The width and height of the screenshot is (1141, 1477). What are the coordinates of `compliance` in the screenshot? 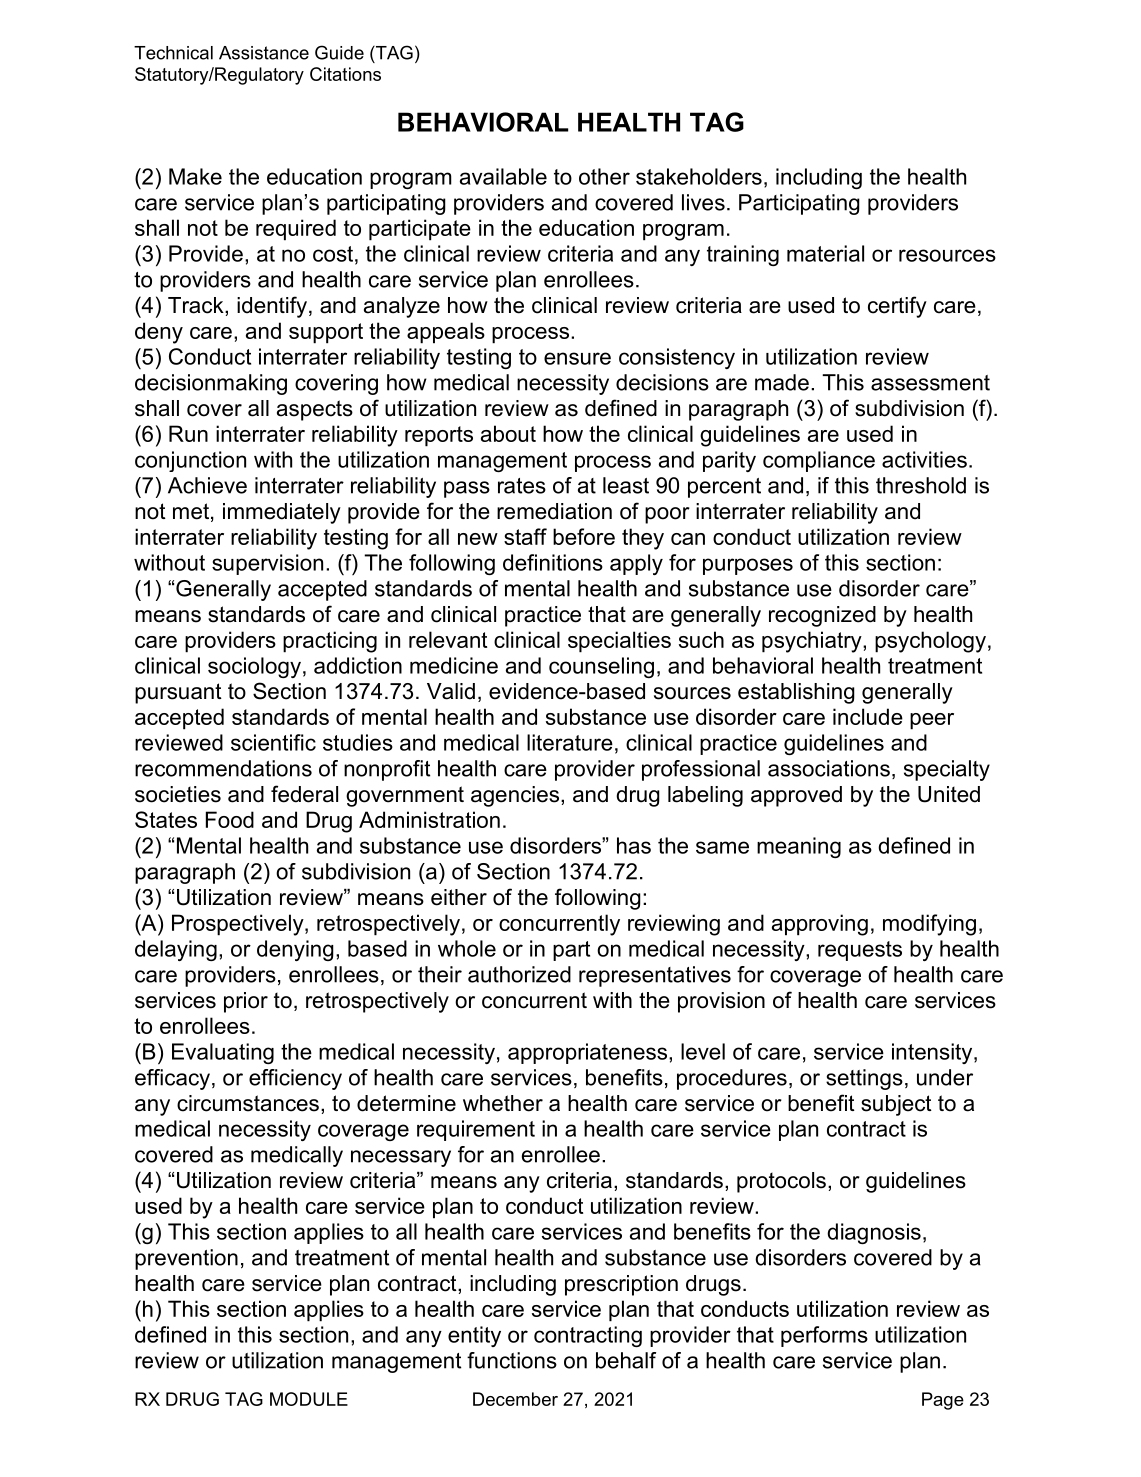 It's located at (819, 461).
